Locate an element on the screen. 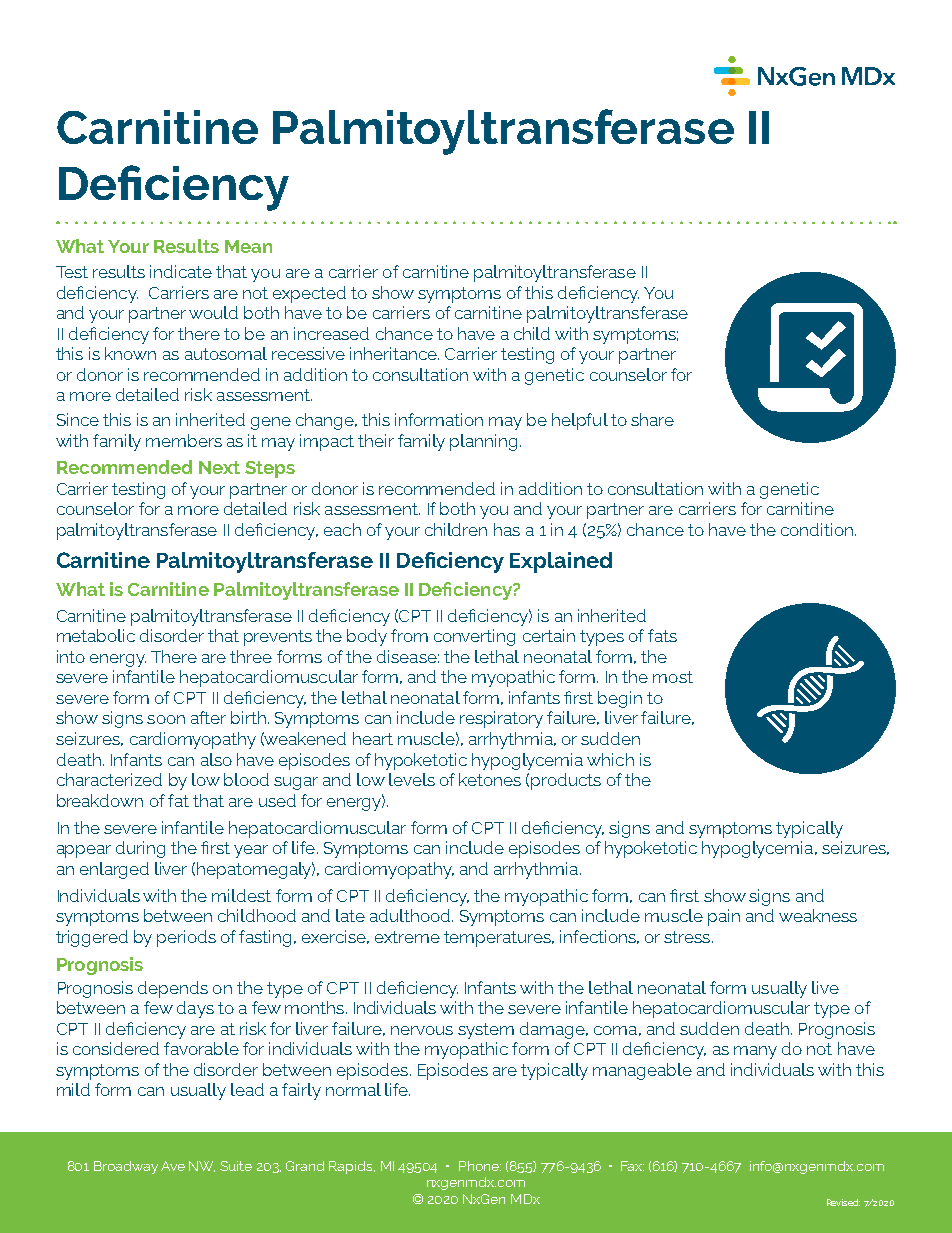 The height and width of the screenshot is (1233, 952). temperatures is located at coordinates (498, 939).
